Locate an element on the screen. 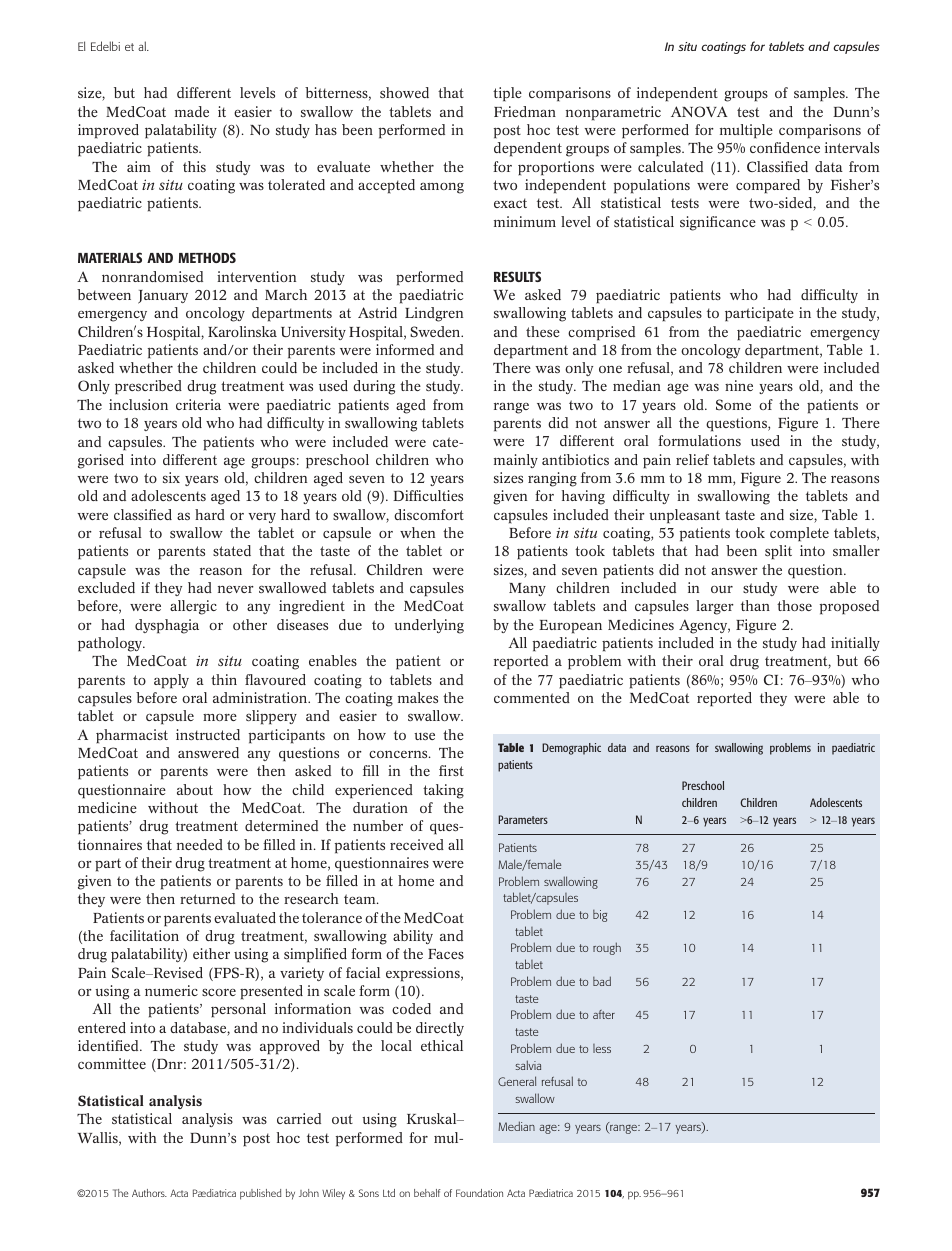 The image size is (952, 1251). Friedman is located at coordinates (525, 111).
